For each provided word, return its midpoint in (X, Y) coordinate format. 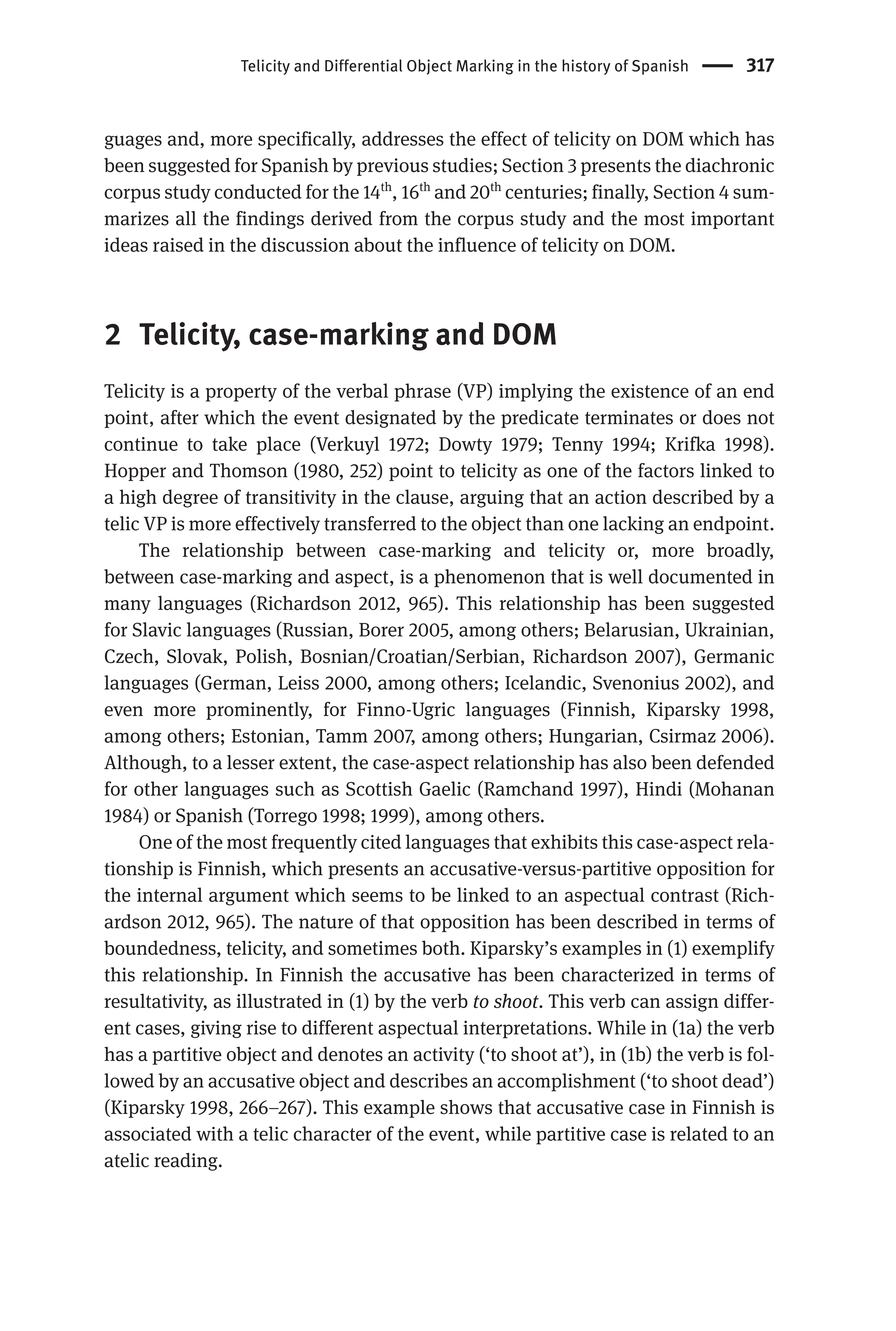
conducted (258, 191)
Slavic (157, 629)
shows (466, 1107)
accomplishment (567, 1082)
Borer (381, 630)
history (586, 67)
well (625, 576)
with (214, 1133)
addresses (403, 138)
